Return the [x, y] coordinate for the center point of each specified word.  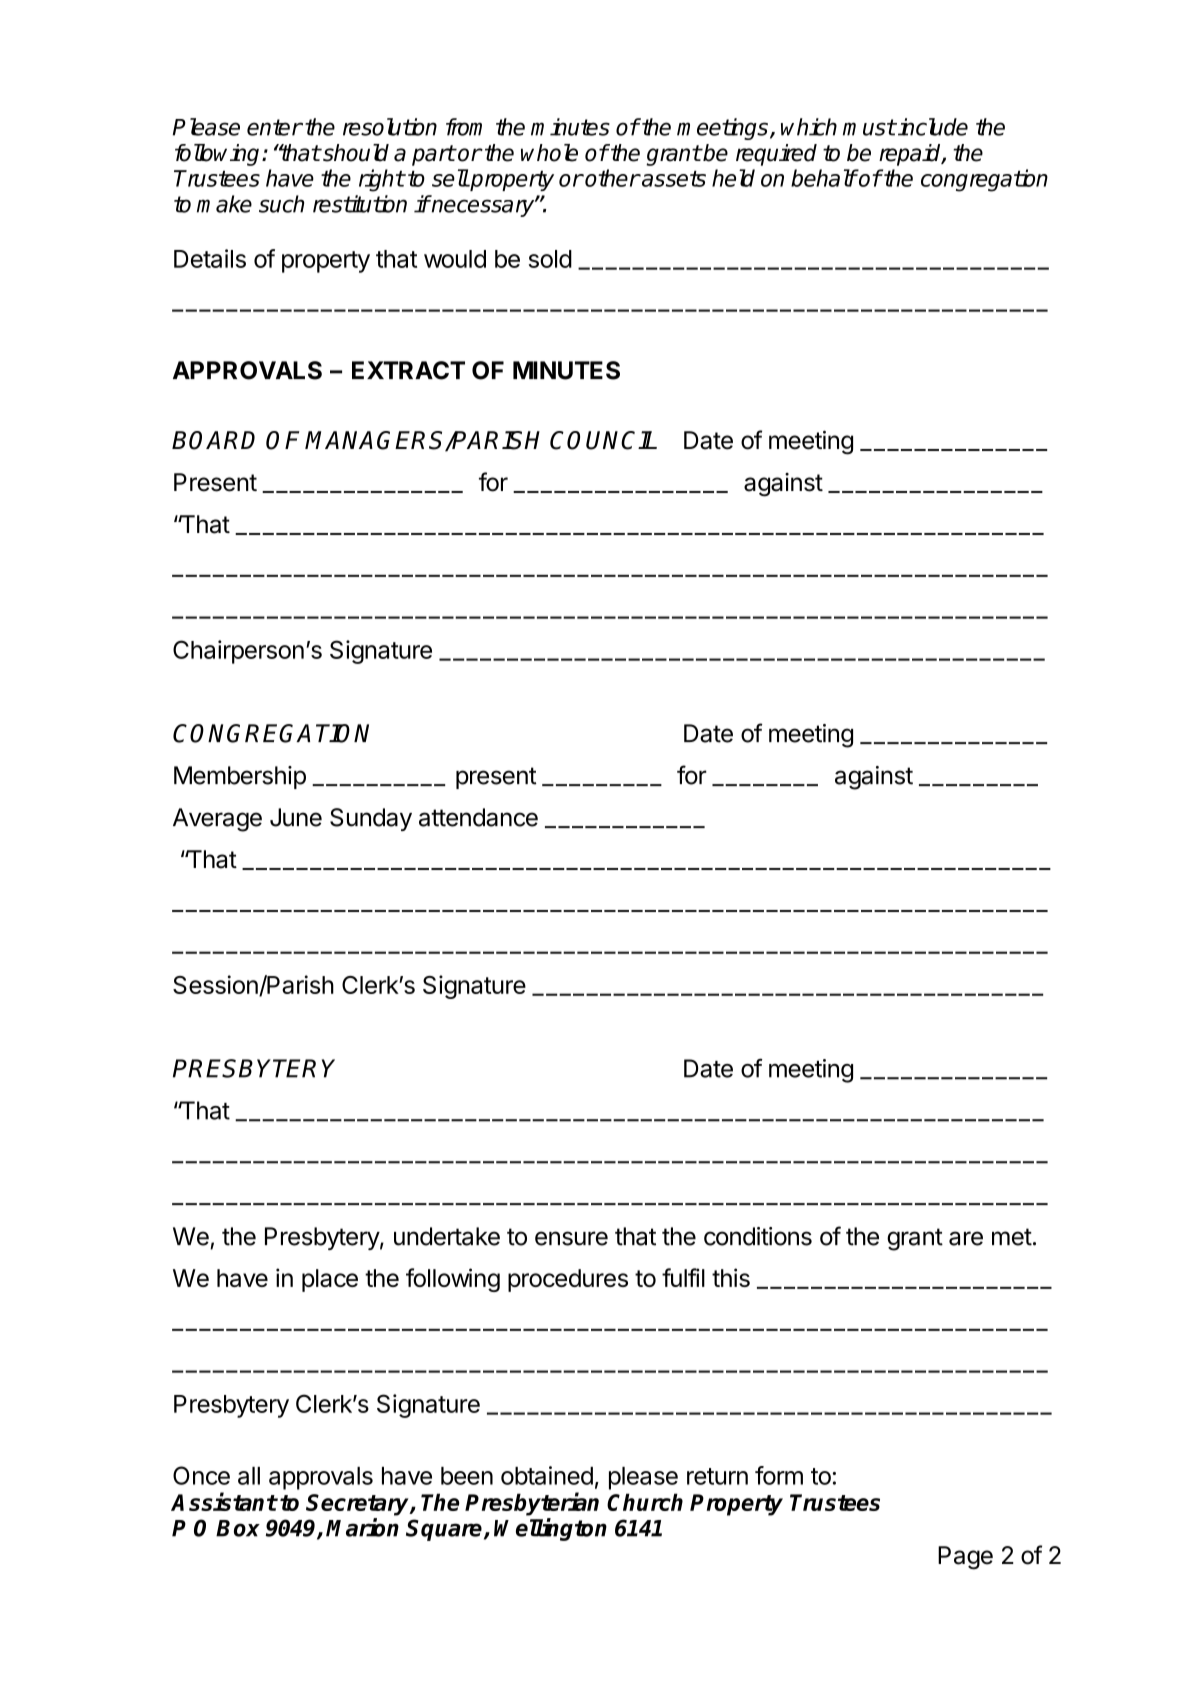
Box [238, 1528]
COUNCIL [603, 440]
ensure [571, 1238]
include [932, 127]
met [1012, 1237]
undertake [447, 1236]
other [612, 178]
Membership [240, 777]
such [281, 204]
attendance [478, 817]
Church [645, 1502]
